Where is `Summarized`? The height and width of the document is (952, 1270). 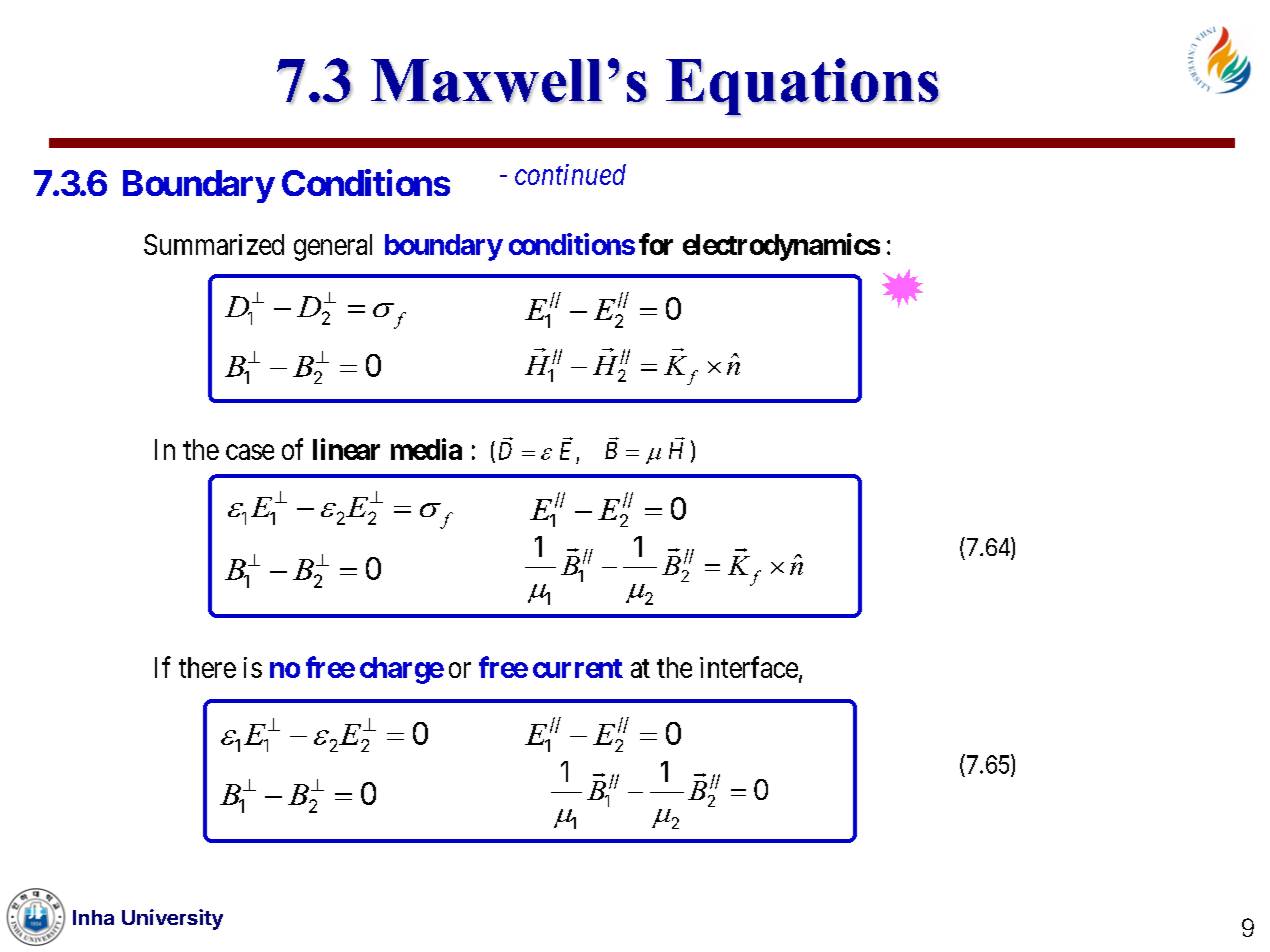
Summarized is located at coordinates (214, 244).
